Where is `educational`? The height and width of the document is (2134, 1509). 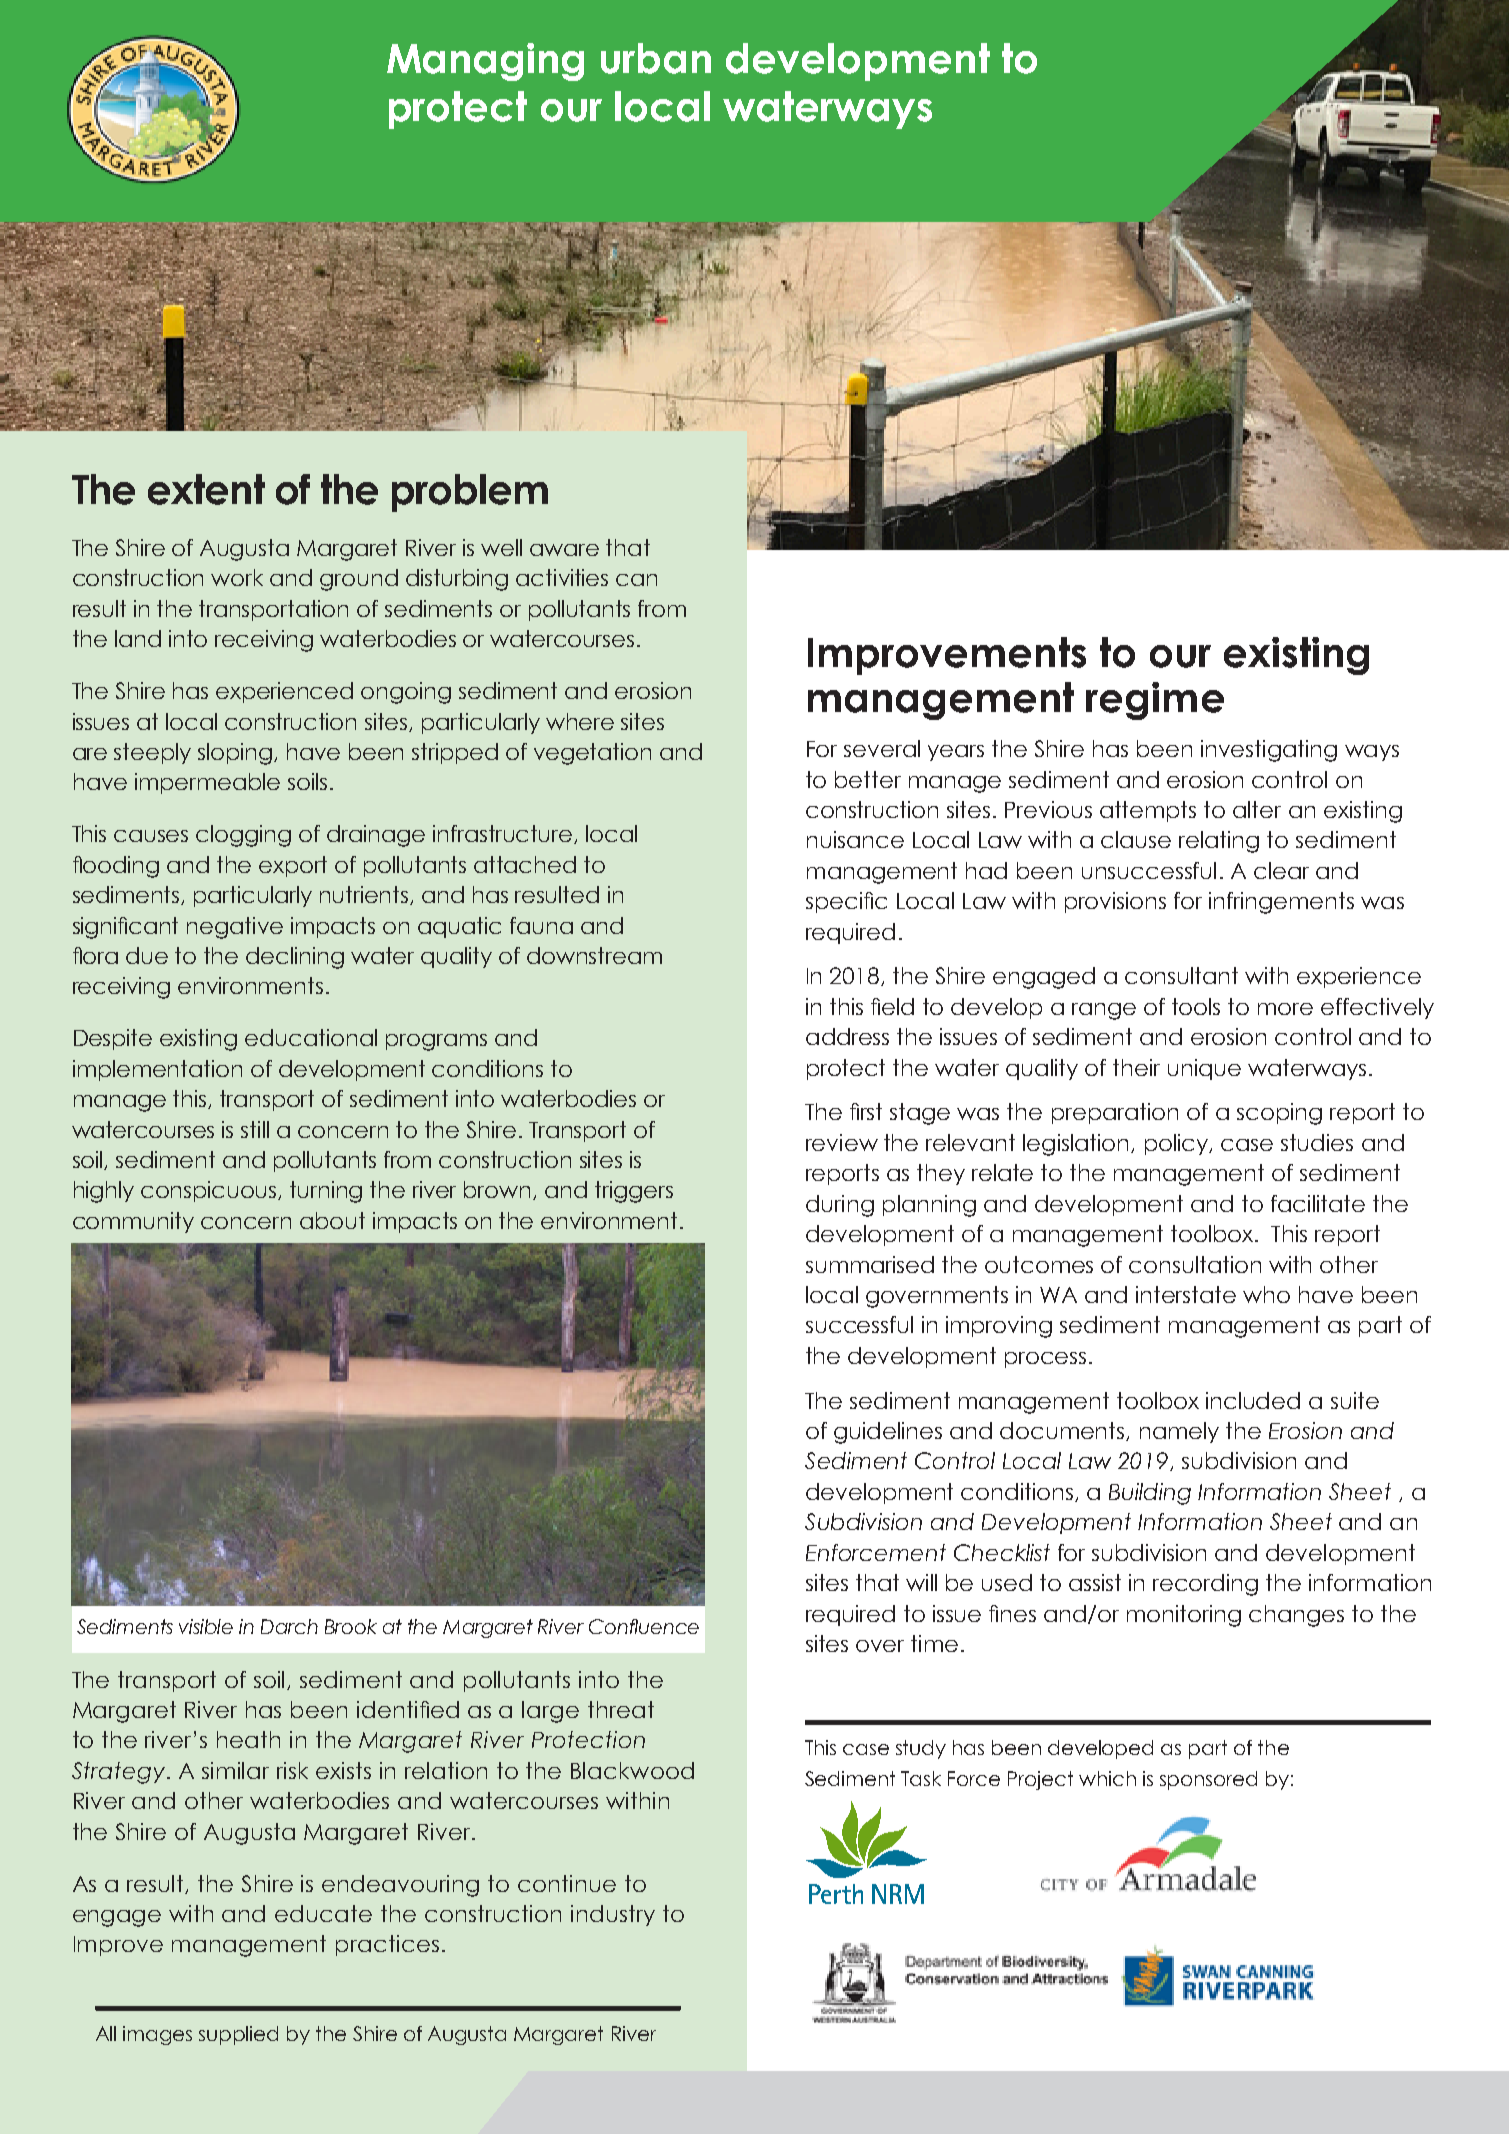
educational is located at coordinates (311, 1037).
